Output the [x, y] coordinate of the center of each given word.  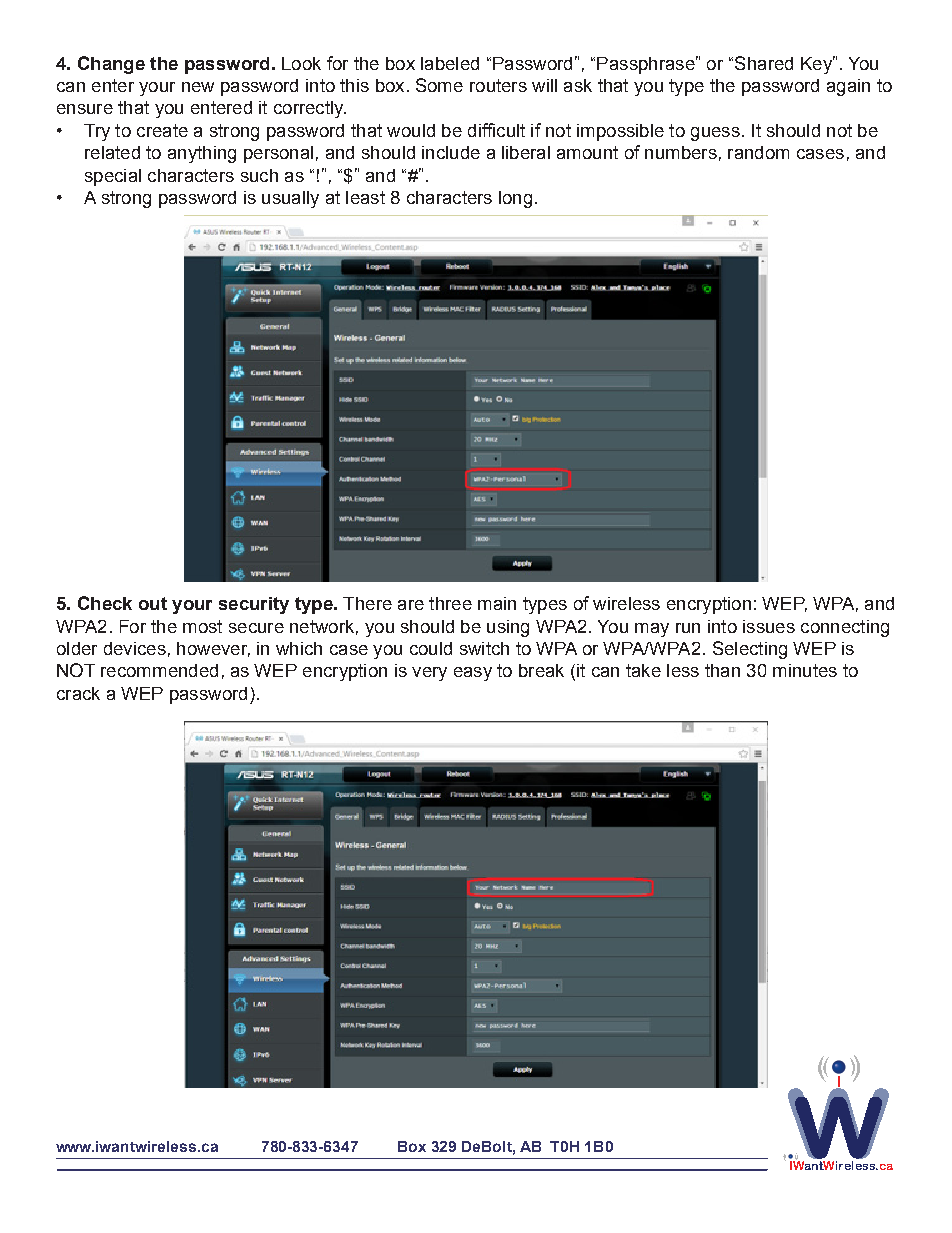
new [198, 87]
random [758, 152]
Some [439, 85]
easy [473, 674]
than [722, 670]
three [450, 603]
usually [290, 199]
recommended [159, 670]
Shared [764, 63]
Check [105, 603]
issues [769, 626]
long [515, 199]
